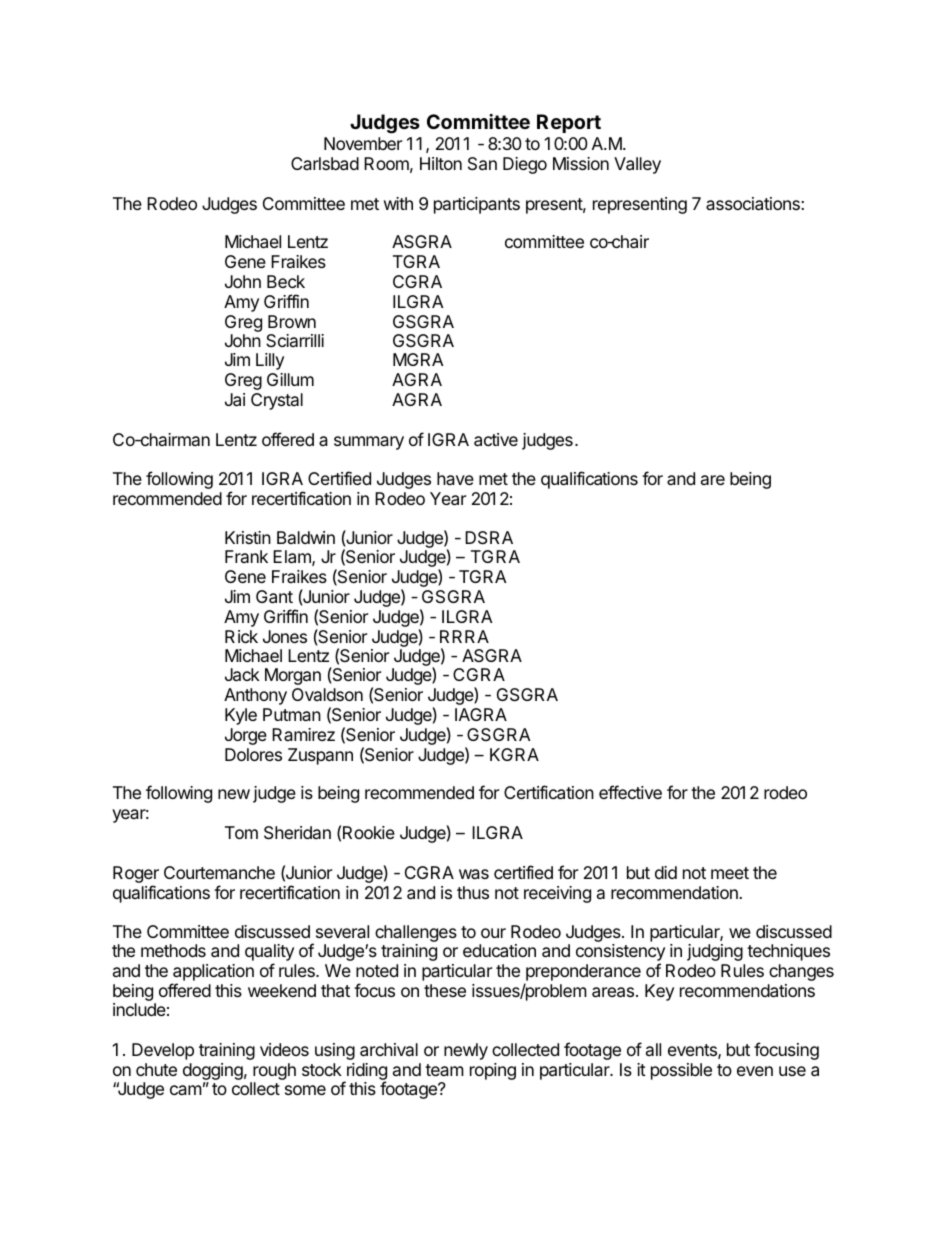 Image resolution: width=952 pixels, height=1233 pixels. Describe the element at coordinates (186, 1090) in the image. I see `cam` at that location.
